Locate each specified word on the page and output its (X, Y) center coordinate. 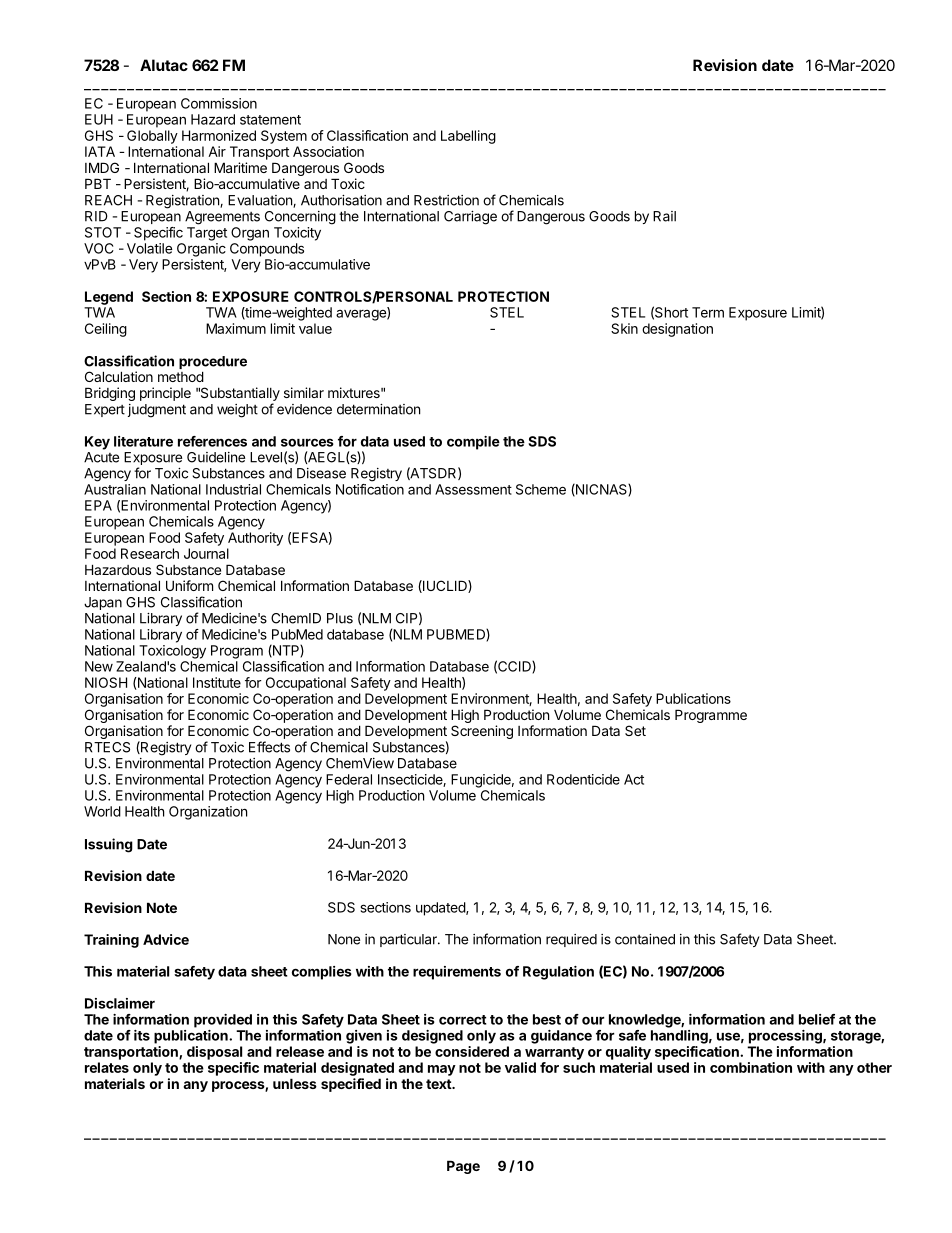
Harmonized (219, 135)
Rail (664, 216)
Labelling (468, 137)
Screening (482, 732)
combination (751, 1067)
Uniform (189, 585)
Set (635, 730)
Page (463, 1167)
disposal (214, 1053)
